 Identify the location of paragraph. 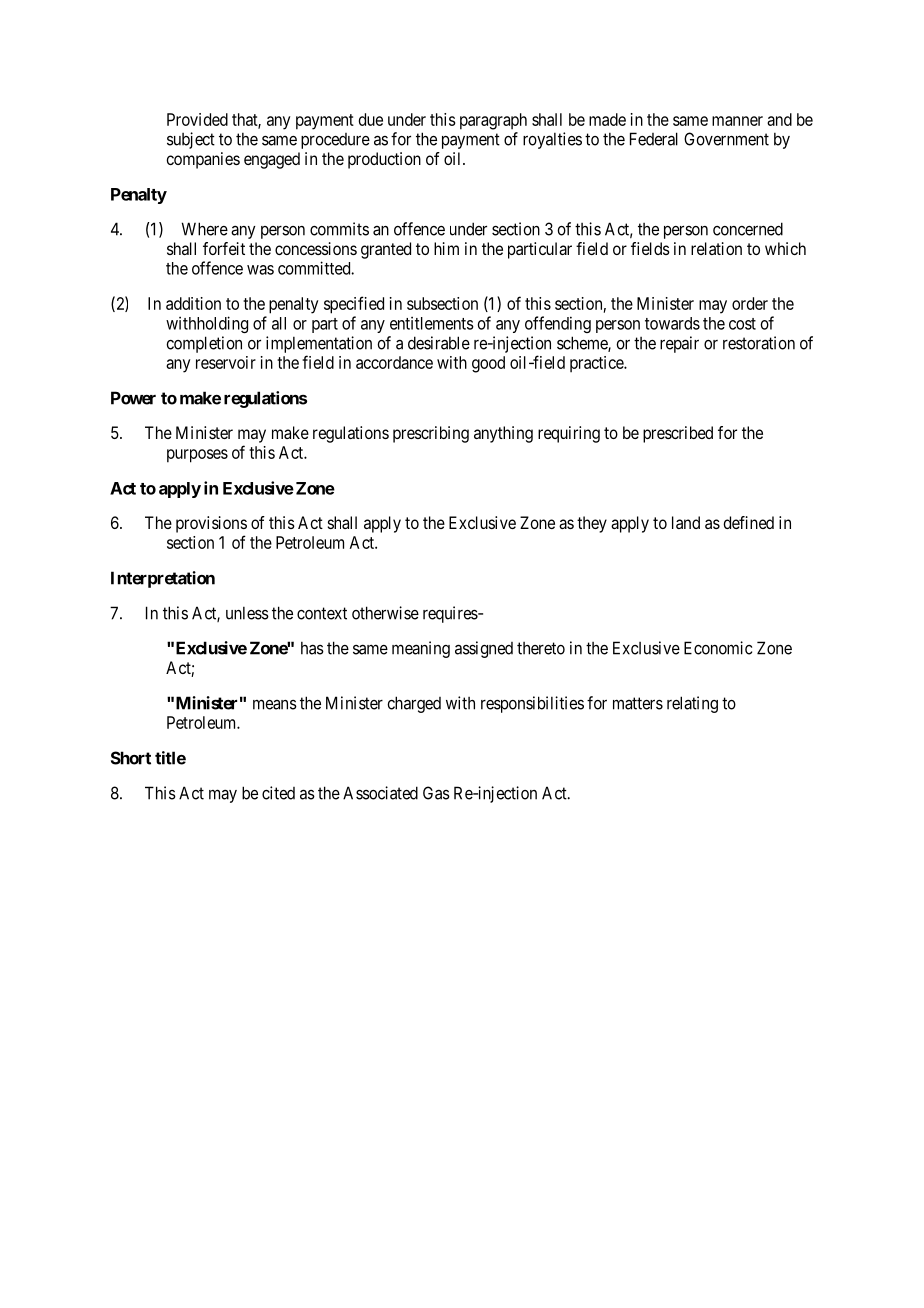
(493, 121).
